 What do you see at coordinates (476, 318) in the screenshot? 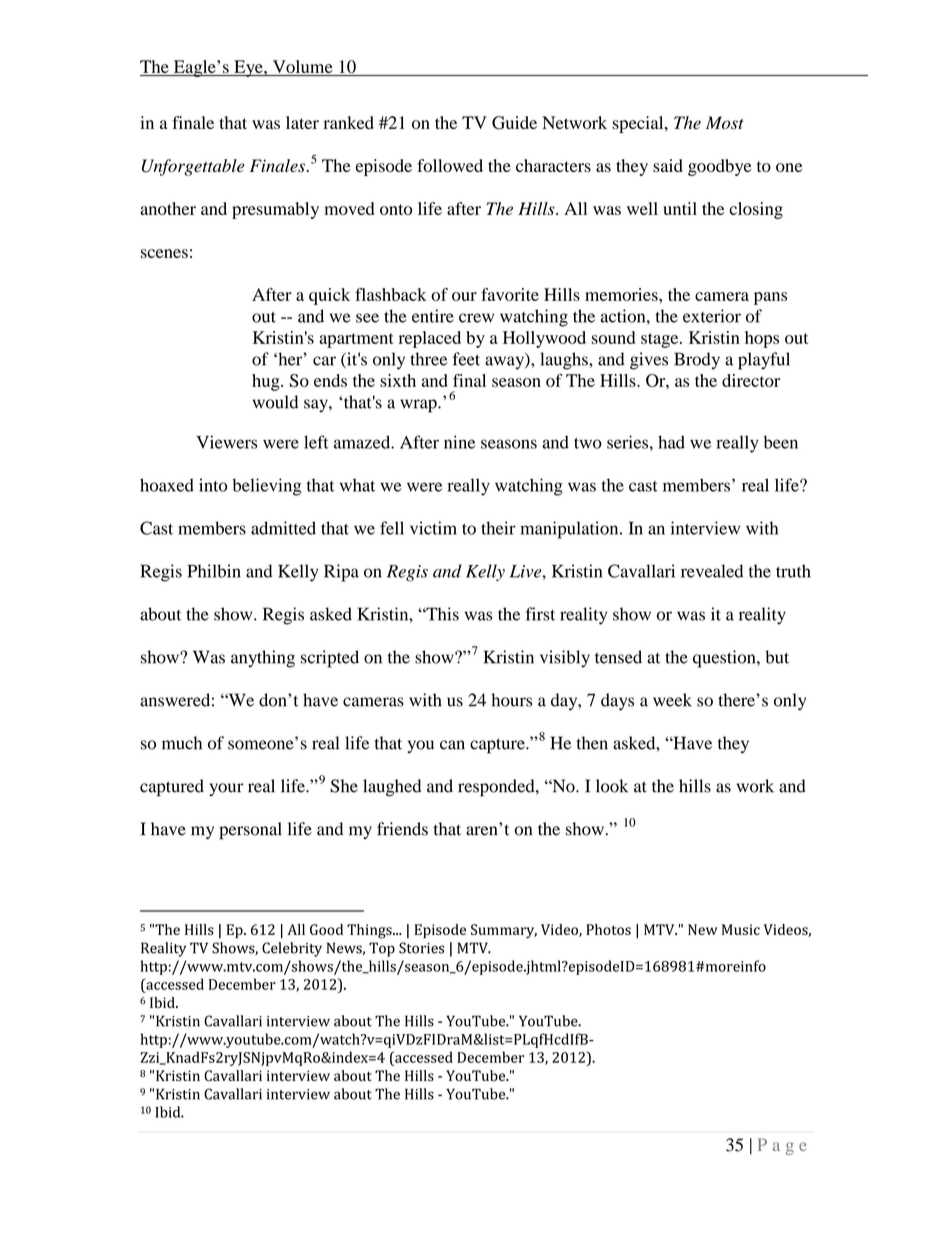
I see `crew` at bounding box center [476, 318].
